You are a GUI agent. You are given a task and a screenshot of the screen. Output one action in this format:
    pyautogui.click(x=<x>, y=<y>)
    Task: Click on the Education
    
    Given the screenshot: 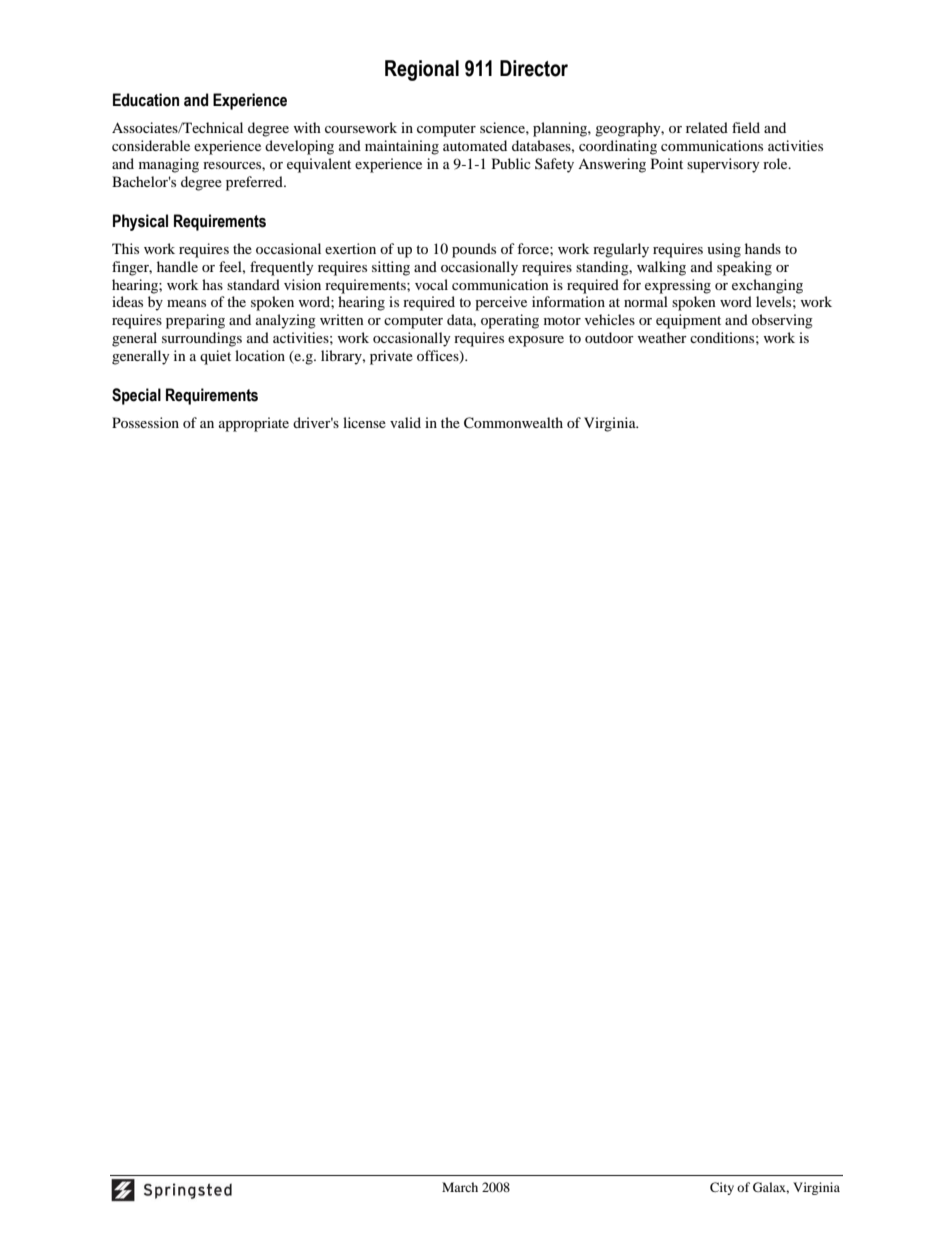 What is the action you would take?
    pyautogui.click(x=146, y=100)
